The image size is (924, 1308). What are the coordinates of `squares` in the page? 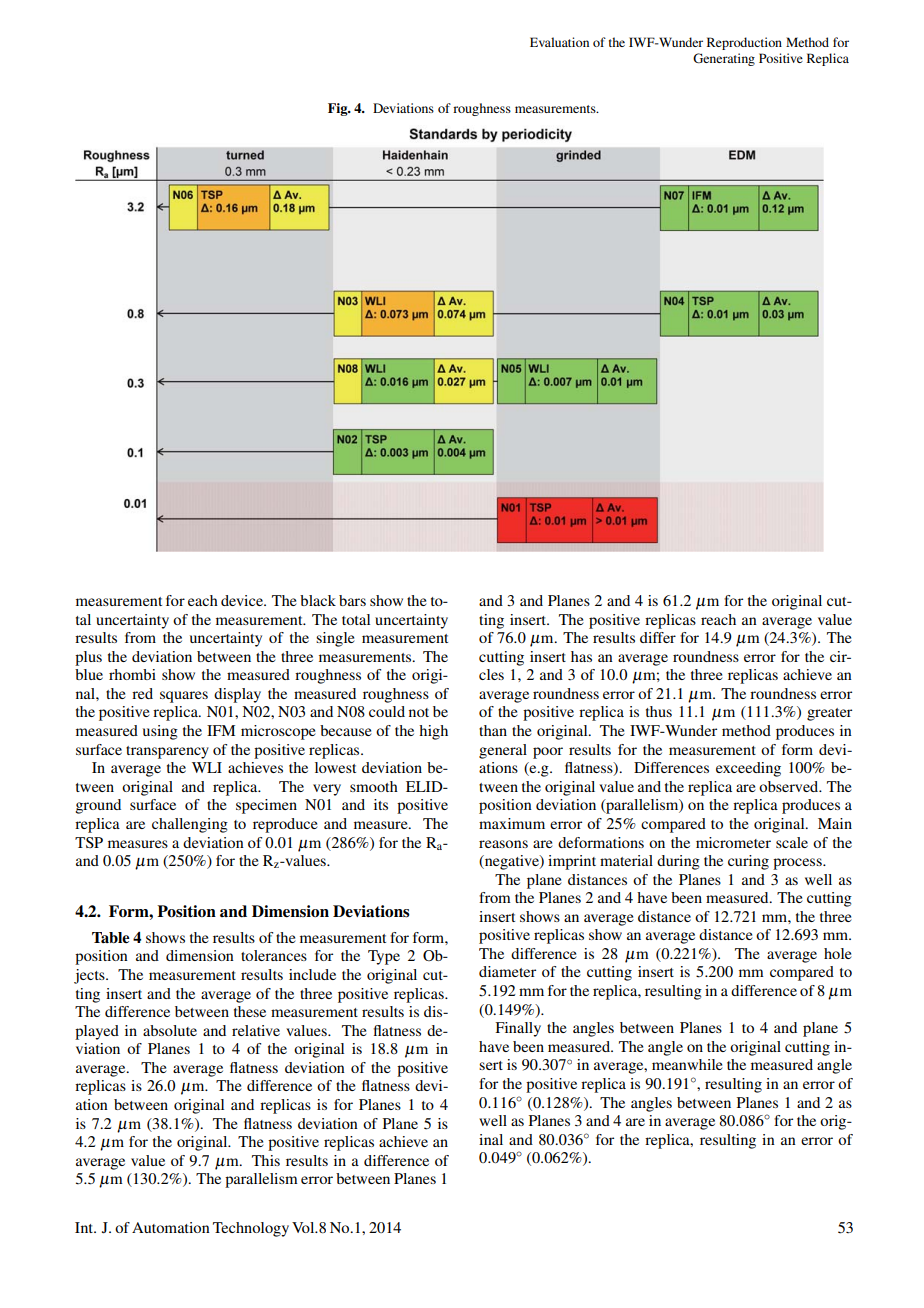 It's located at (184, 697).
